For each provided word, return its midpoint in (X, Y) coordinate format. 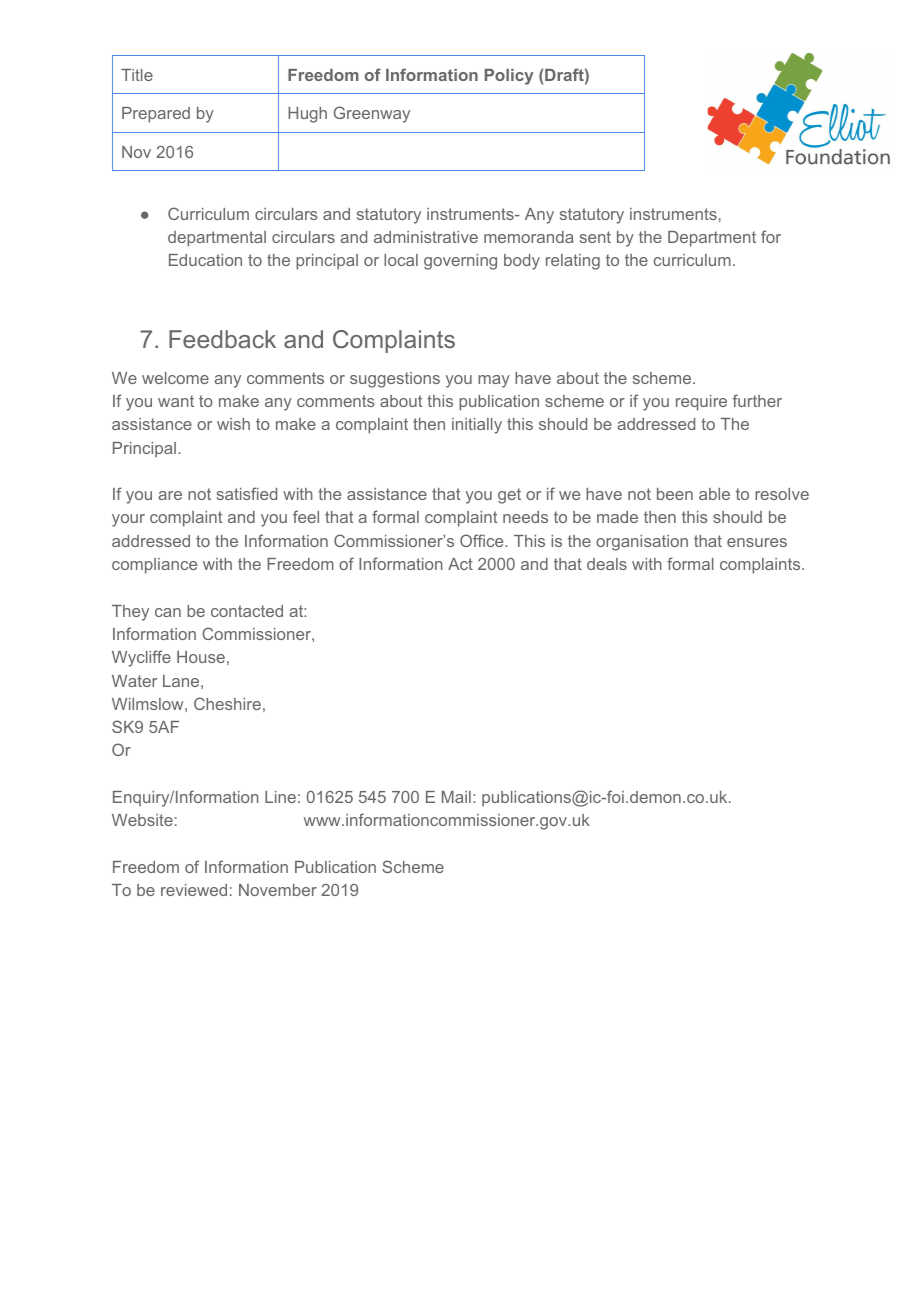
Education (205, 260)
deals (607, 564)
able (714, 494)
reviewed (194, 890)
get (509, 496)
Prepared (156, 115)
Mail (456, 797)
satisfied (247, 493)
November (278, 890)
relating (573, 262)
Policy (509, 77)
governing (460, 262)
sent (595, 237)
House (201, 657)
